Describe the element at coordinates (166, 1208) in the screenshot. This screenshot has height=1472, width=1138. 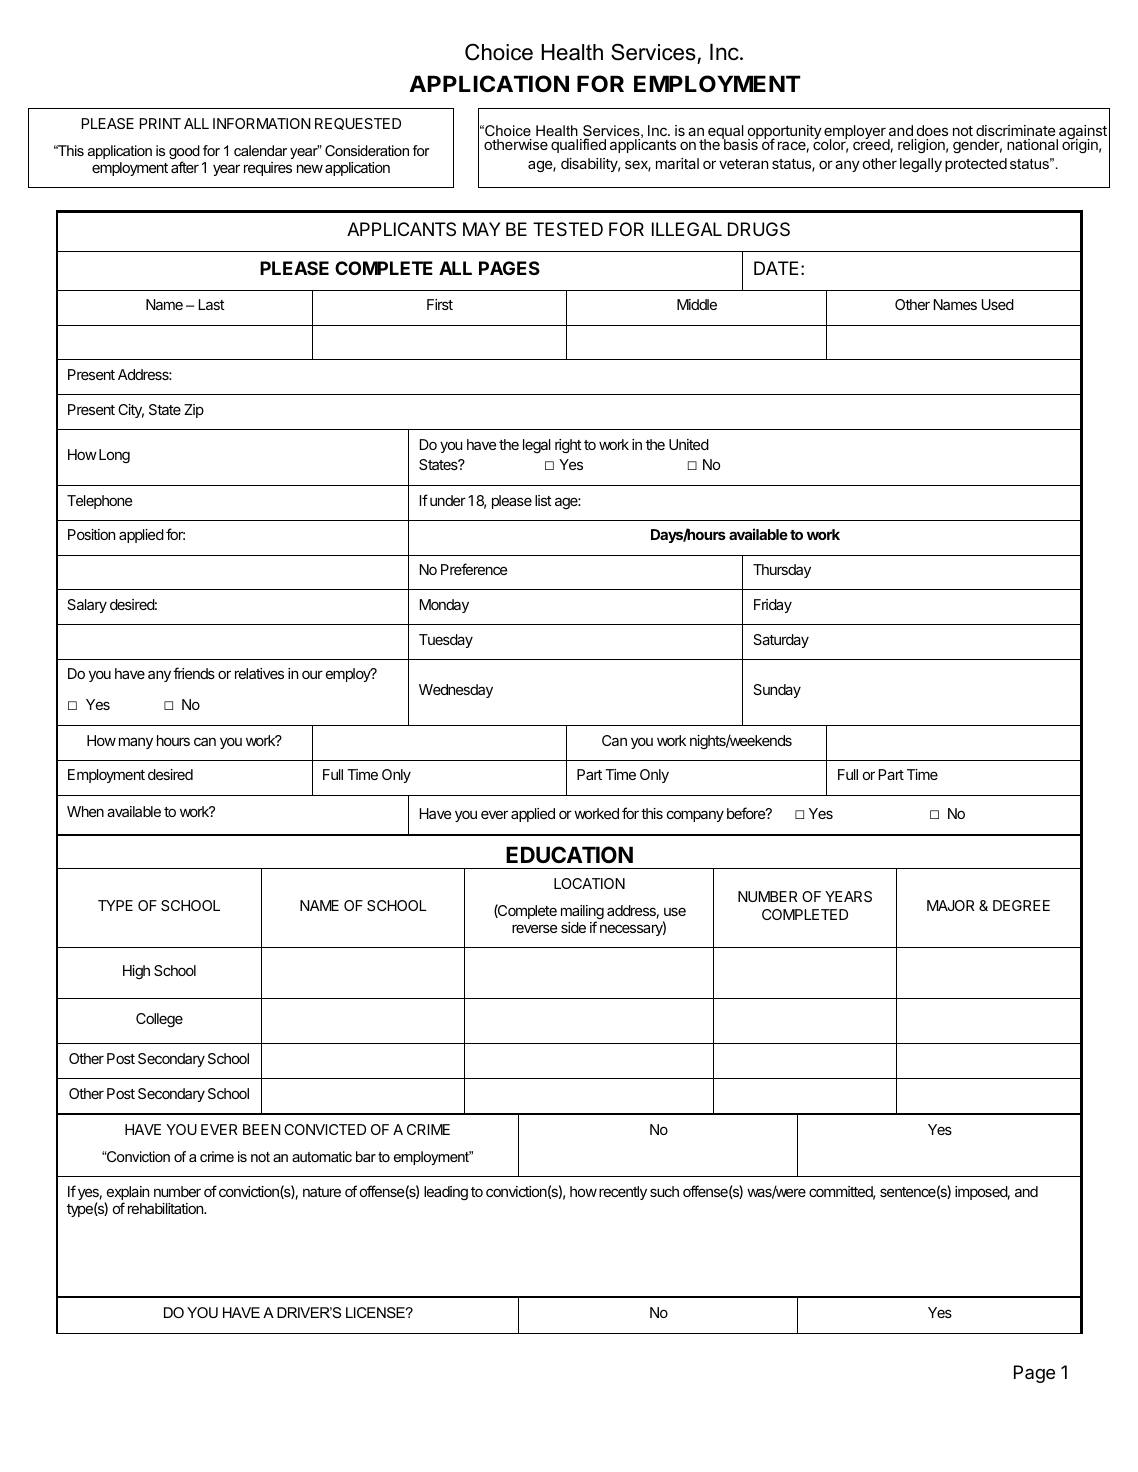
I see `rehabilitation` at that location.
